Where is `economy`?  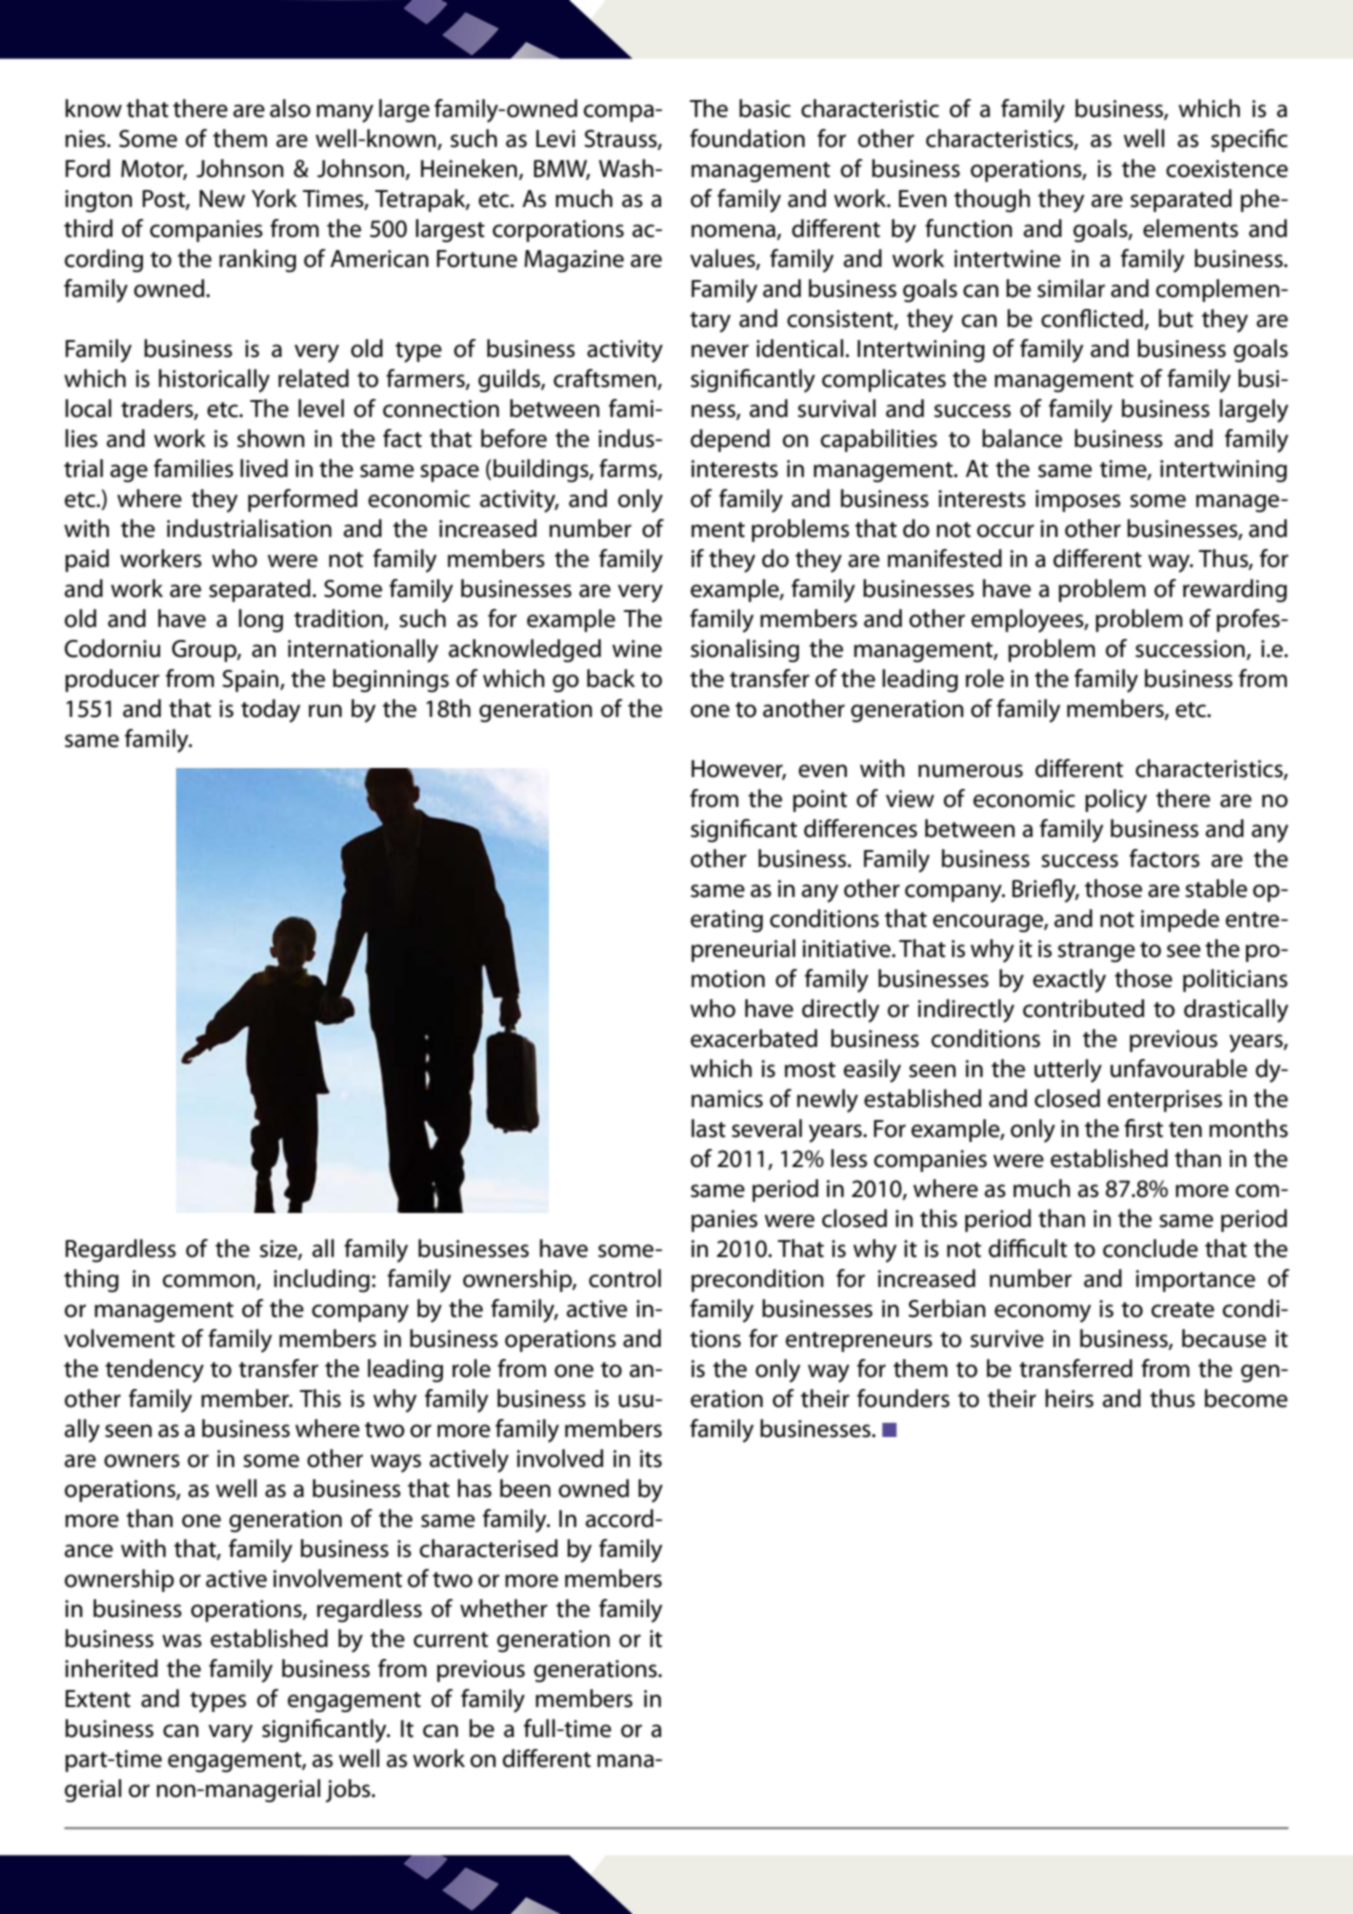
economy is located at coordinates (1043, 1313).
